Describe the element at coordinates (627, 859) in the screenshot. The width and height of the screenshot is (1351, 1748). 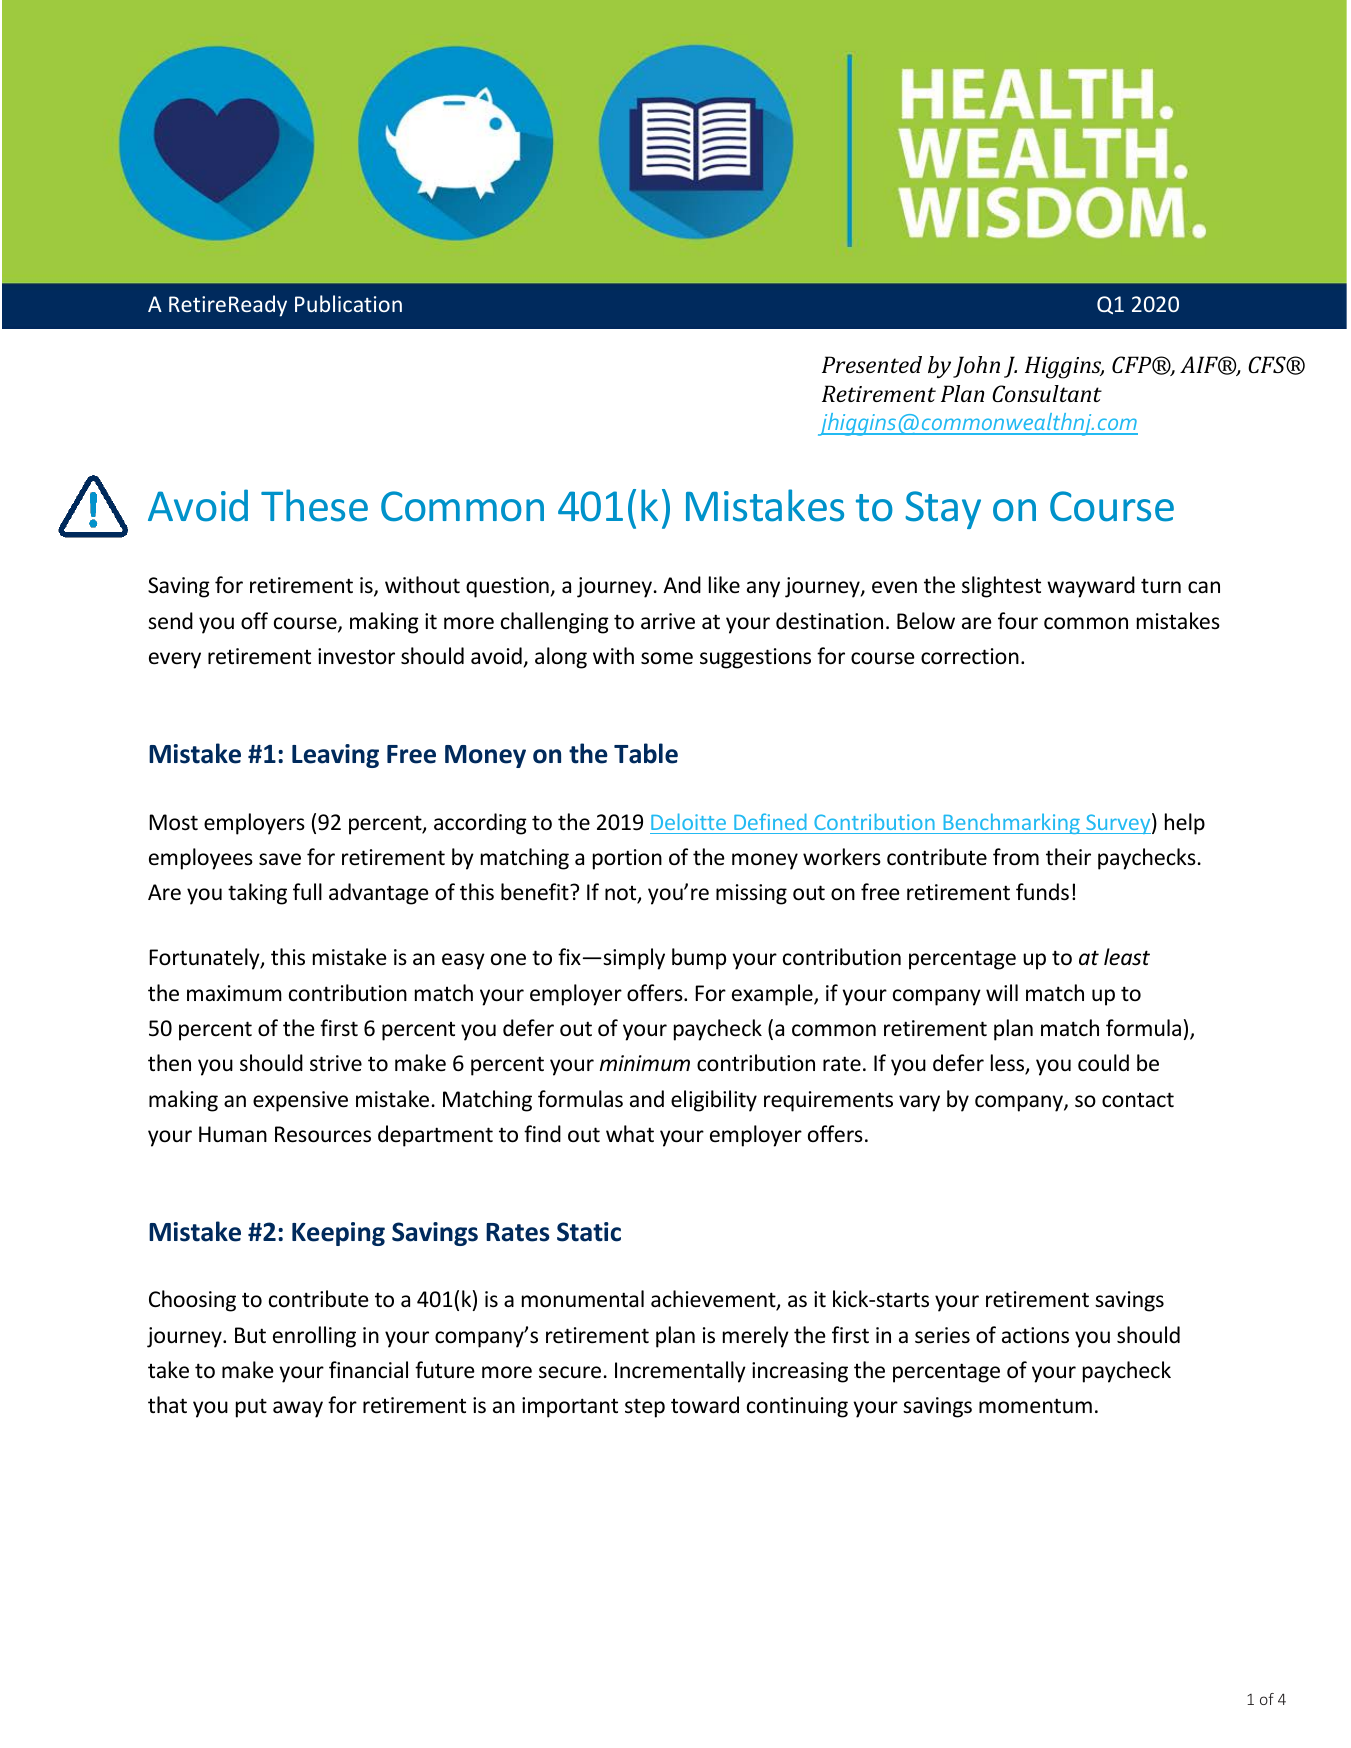
I see `portion` at that location.
